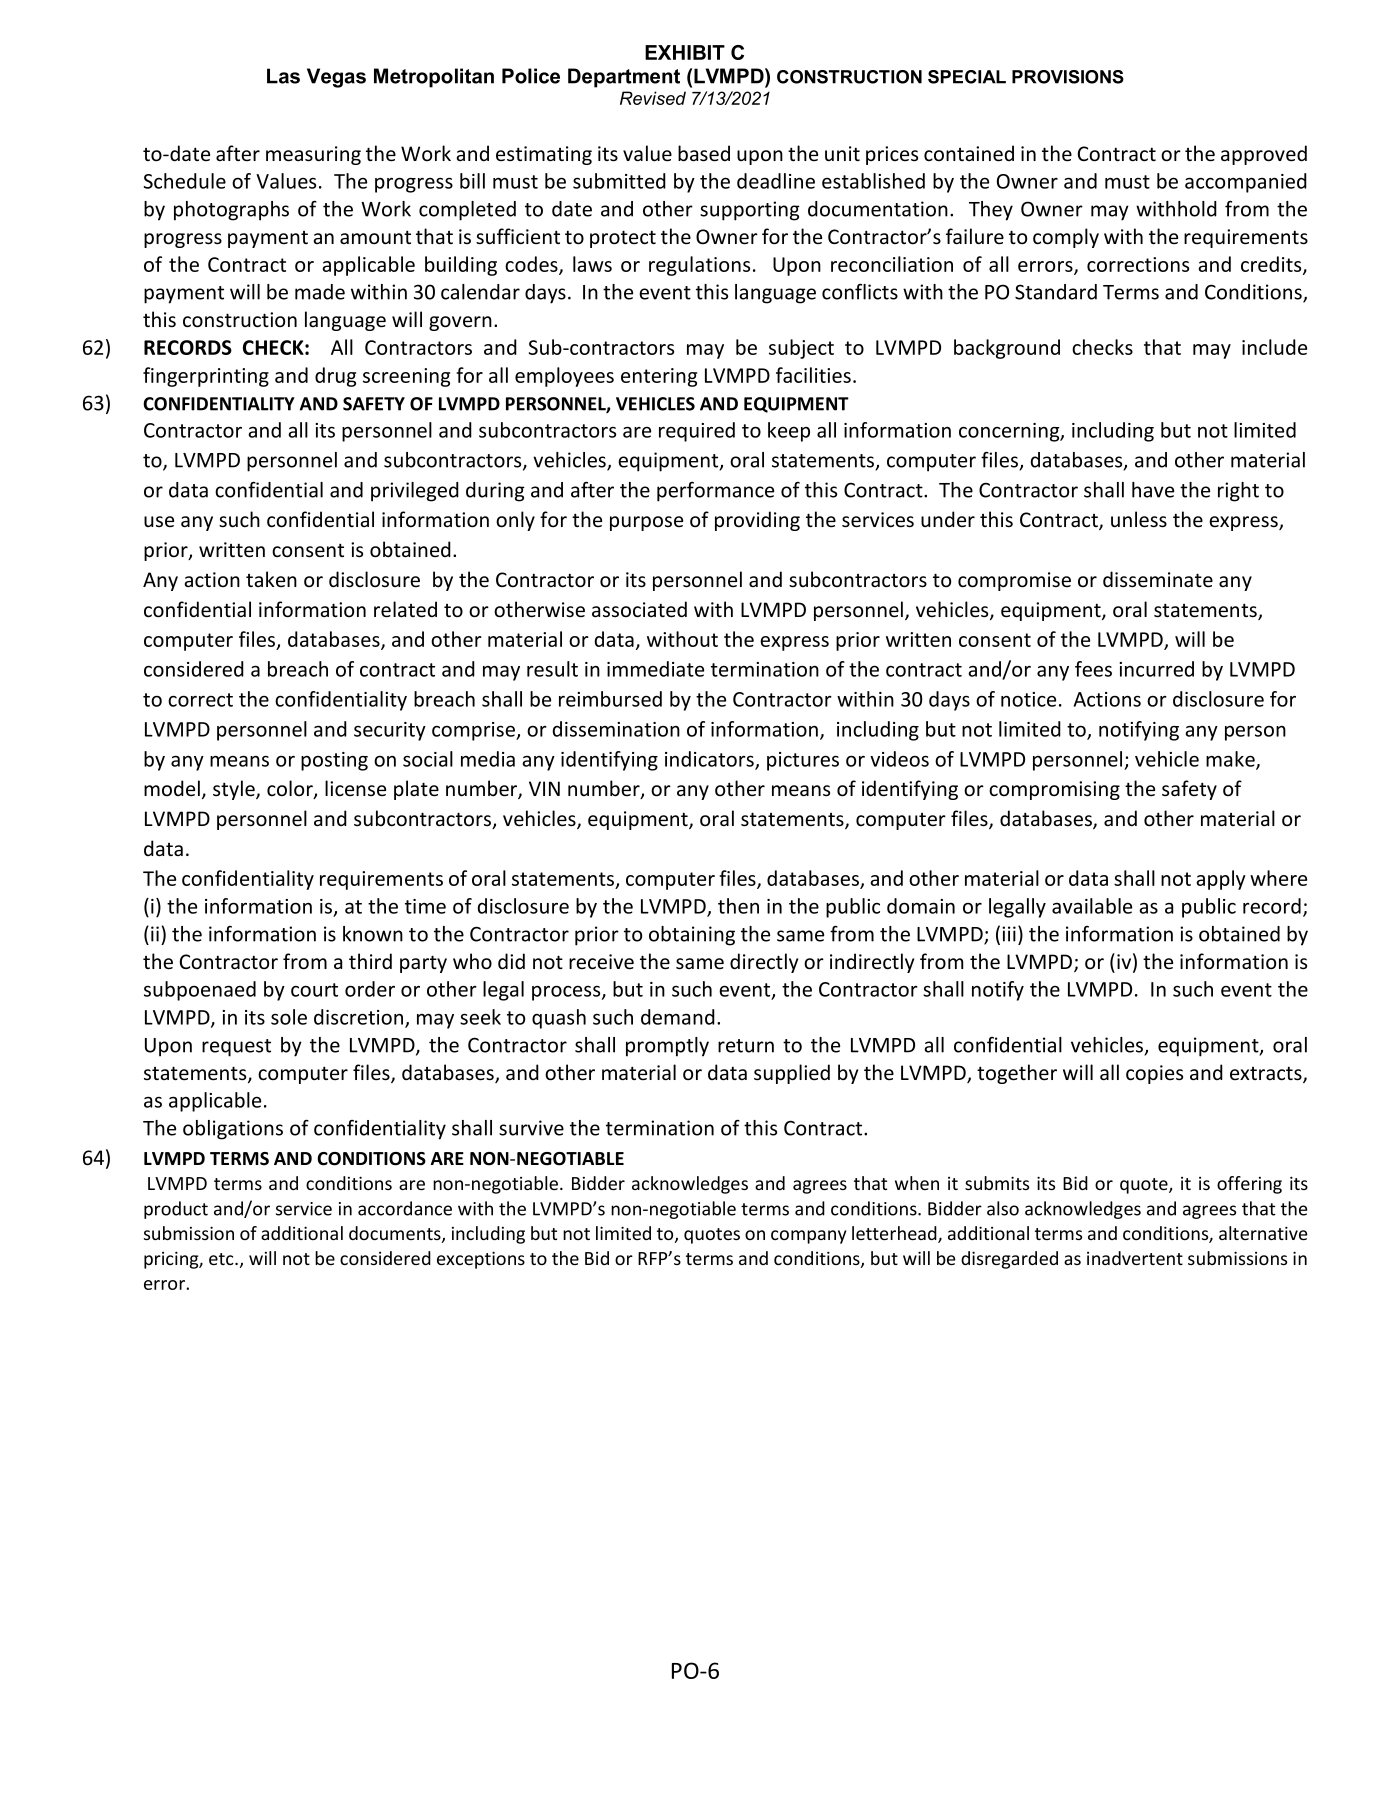 The height and width of the document is (1798, 1390). What do you see at coordinates (405, 609) in the document?
I see `related` at bounding box center [405, 609].
